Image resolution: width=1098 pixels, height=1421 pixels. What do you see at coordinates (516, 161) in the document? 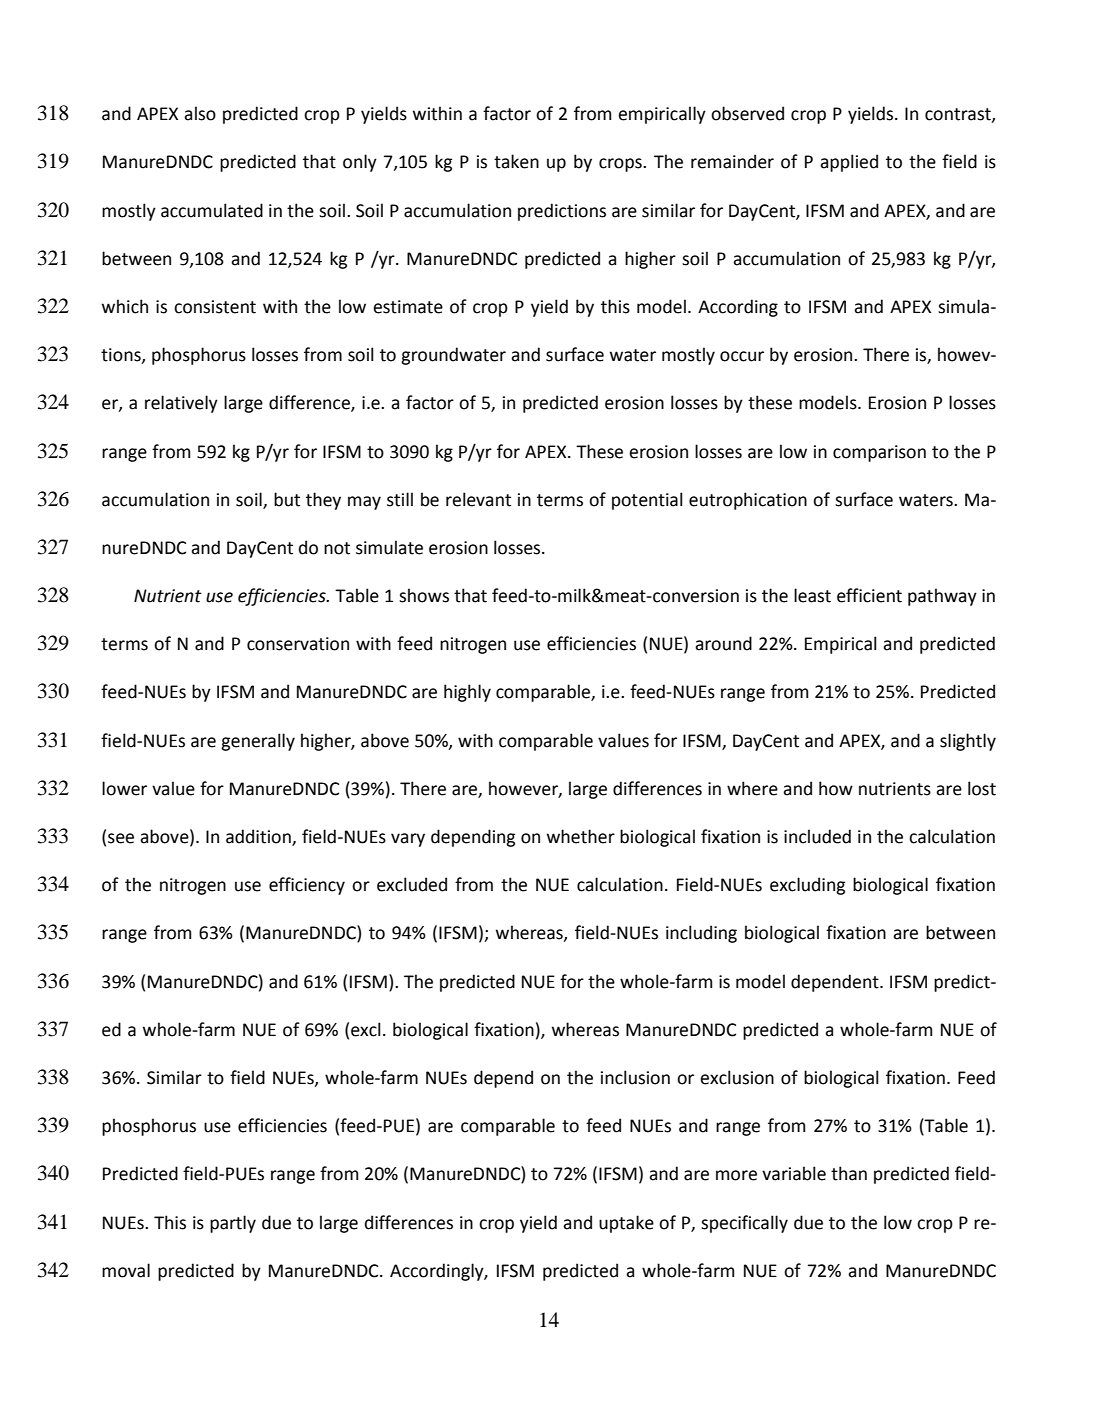
I see `taken` at bounding box center [516, 161].
